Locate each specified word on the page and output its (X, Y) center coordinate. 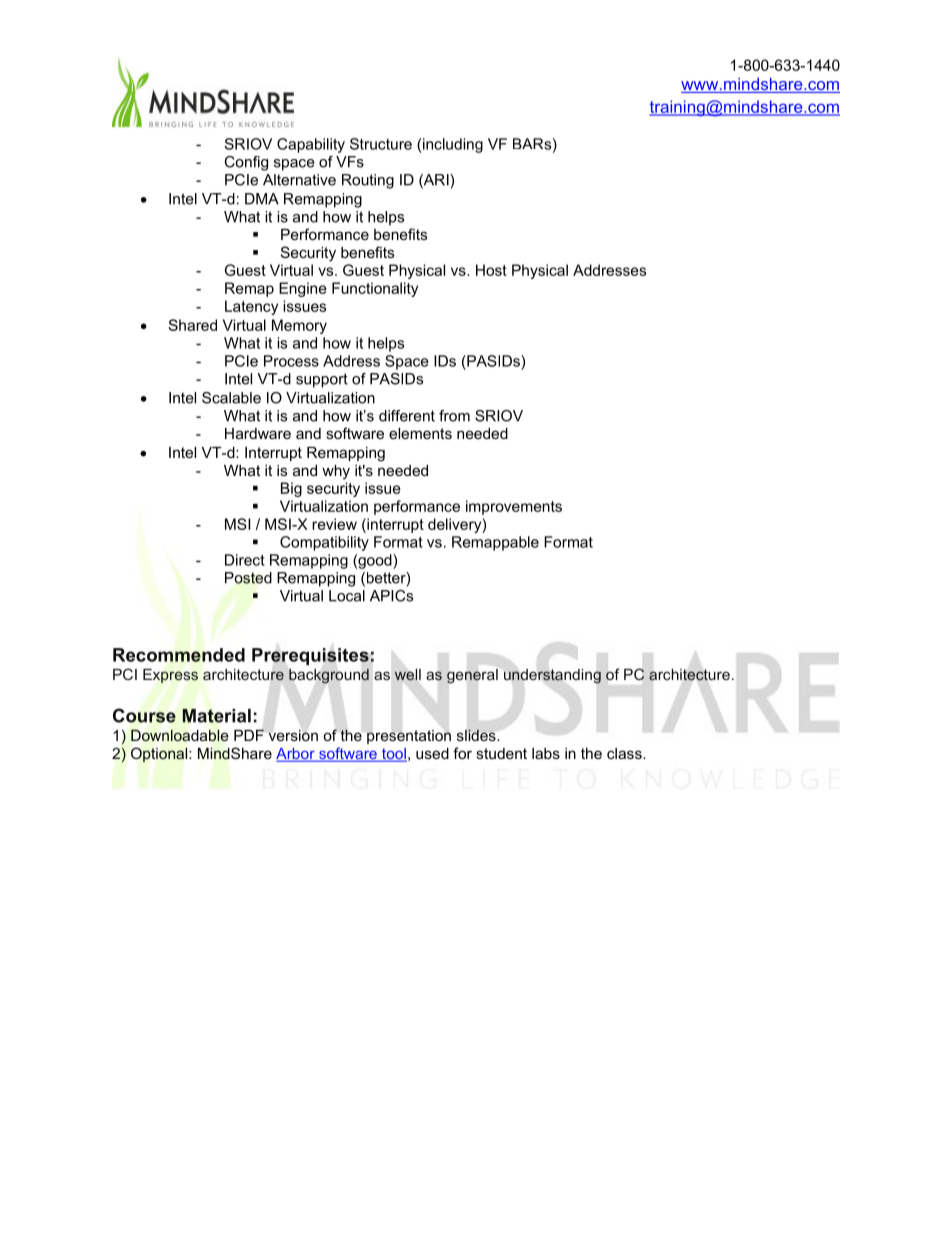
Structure (381, 144)
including (453, 145)
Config (246, 163)
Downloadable (180, 735)
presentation (409, 737)
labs (546, 753)
